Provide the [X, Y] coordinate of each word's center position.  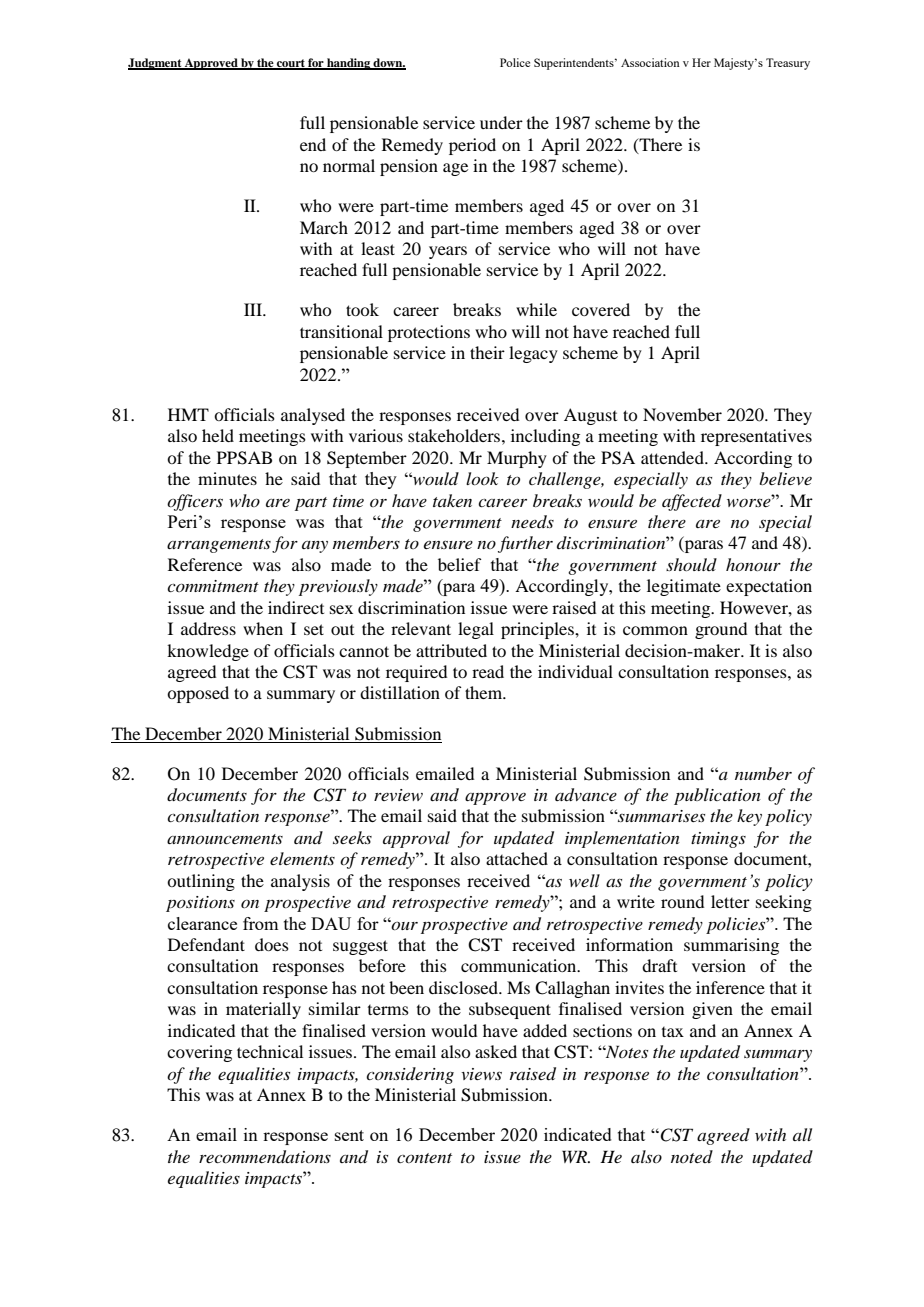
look [482, 478]
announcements [225, 839]
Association [650, 62]
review [398, 795]
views [481, 1074]
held [218, 435]
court [291, 64]
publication [717, 796]
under [501, 122]
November [682, 414]
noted [692, 1156]
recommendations [265, 1157]
